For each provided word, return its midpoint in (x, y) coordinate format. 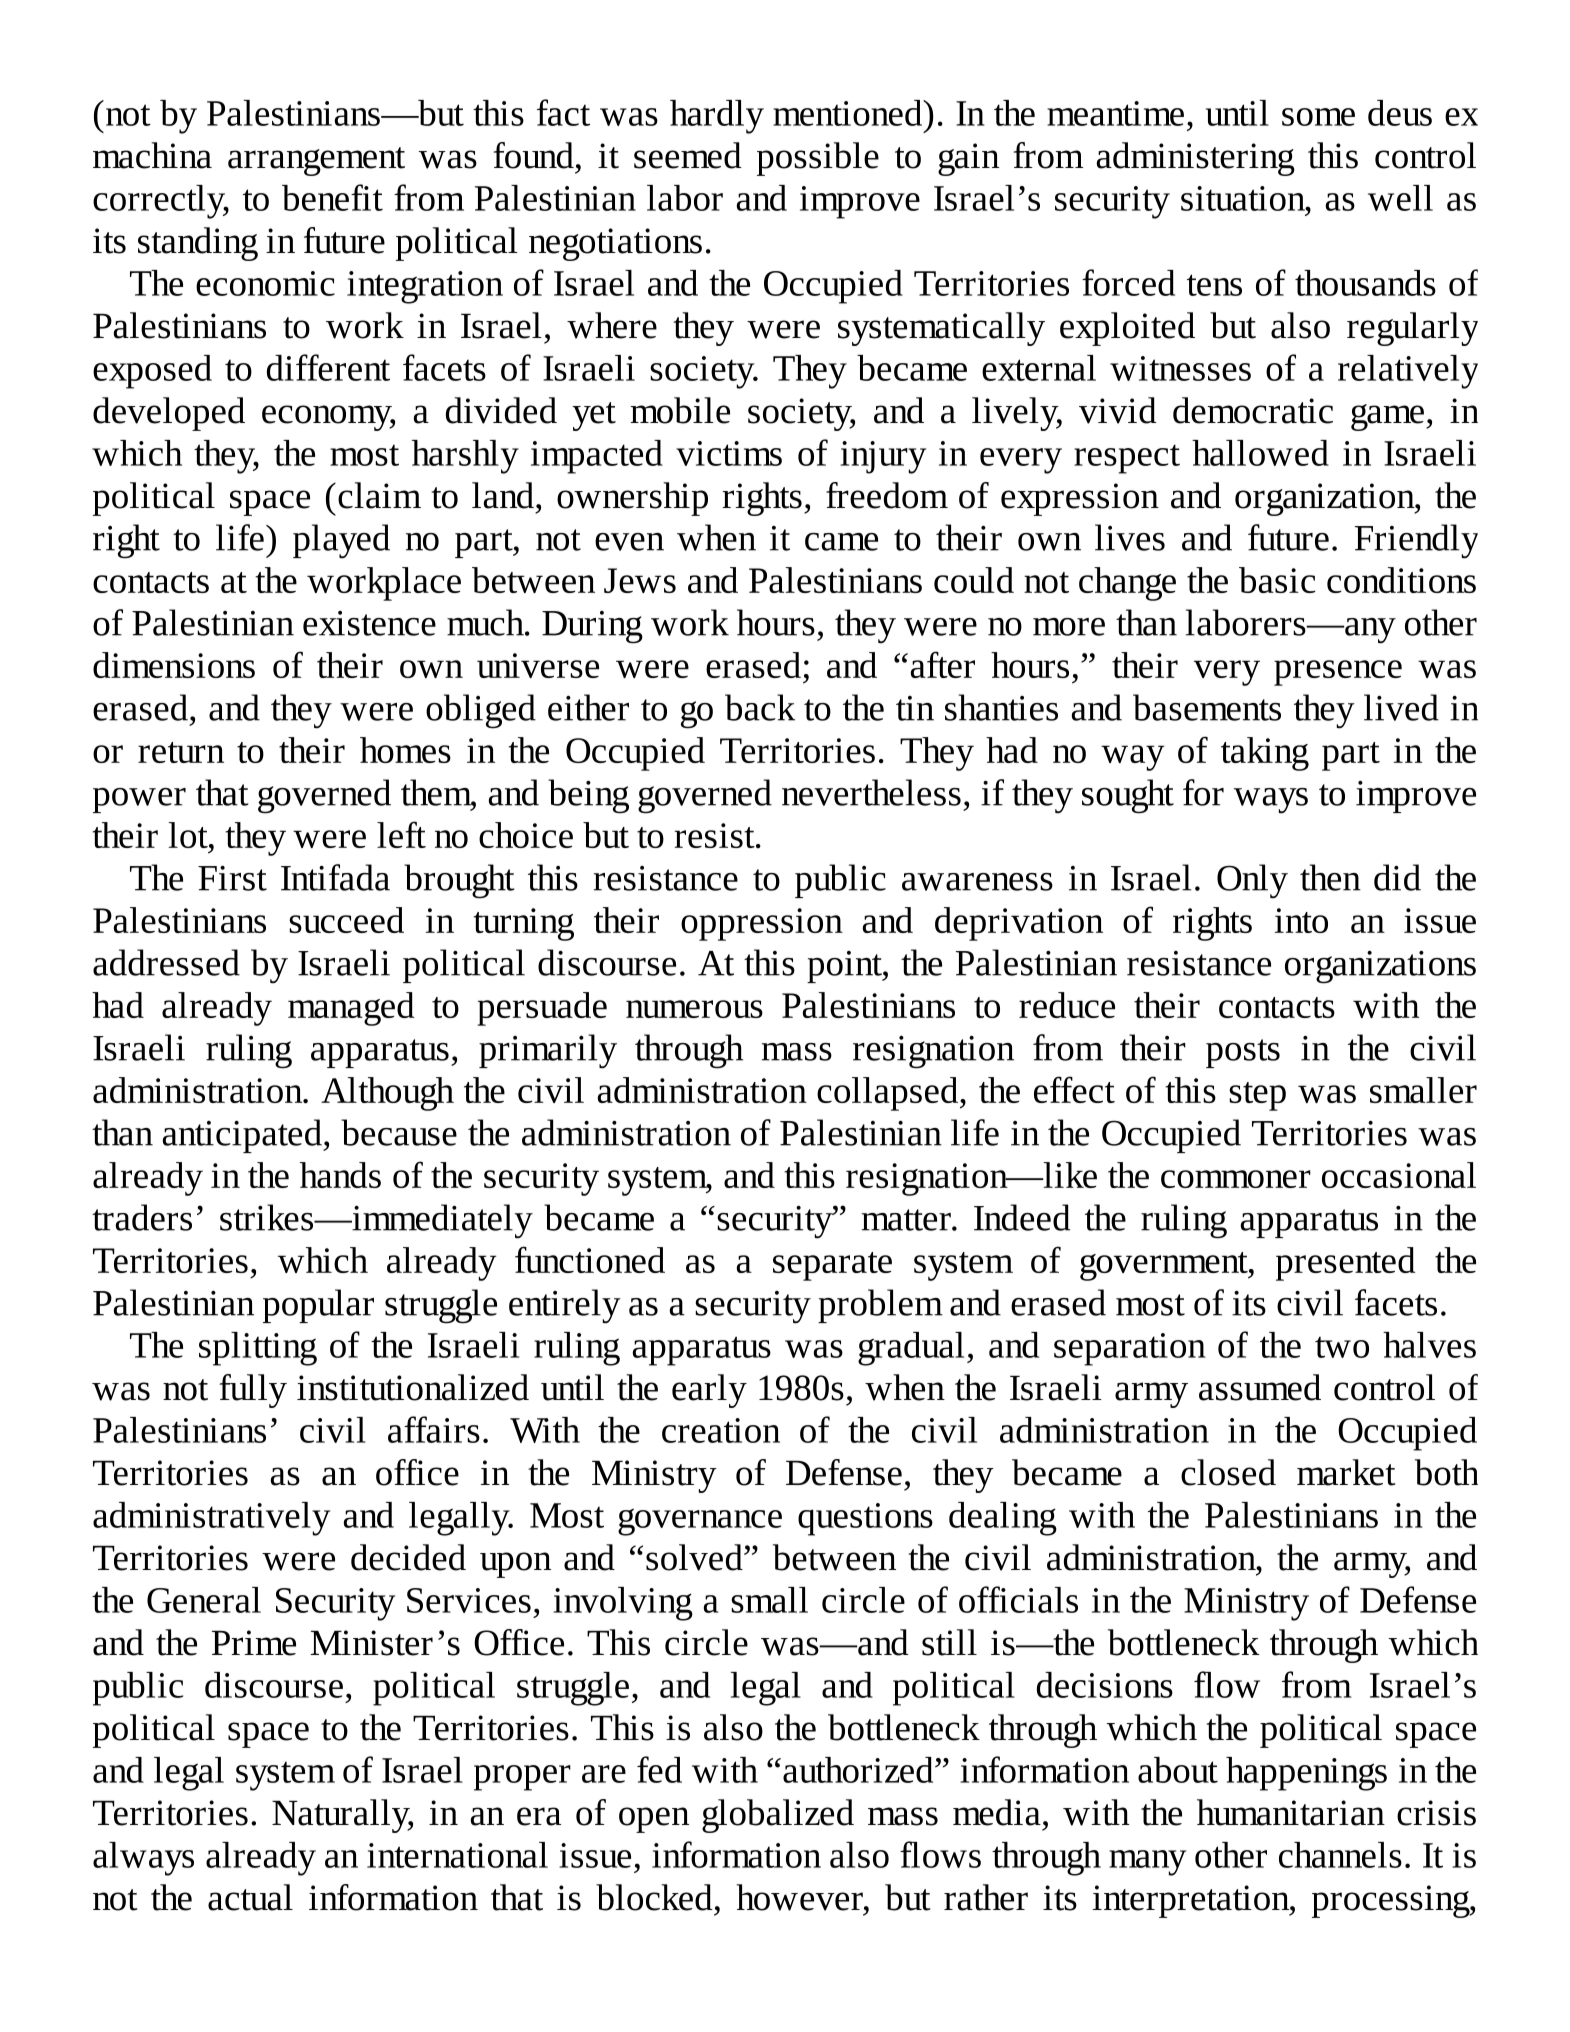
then (1330, 877)
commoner (1236, 1179)
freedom (887, 495)
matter (907, 1220)
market (1346, 1472)
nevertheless (871, 792)
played (341, 541)
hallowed (1260, 453)
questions (865, 1519)
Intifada (335, 877)
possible (818, 159)
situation (1244, 198)
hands (340, 1175)
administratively (211, 1519)
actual (250, 1897)
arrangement (316, 161)
